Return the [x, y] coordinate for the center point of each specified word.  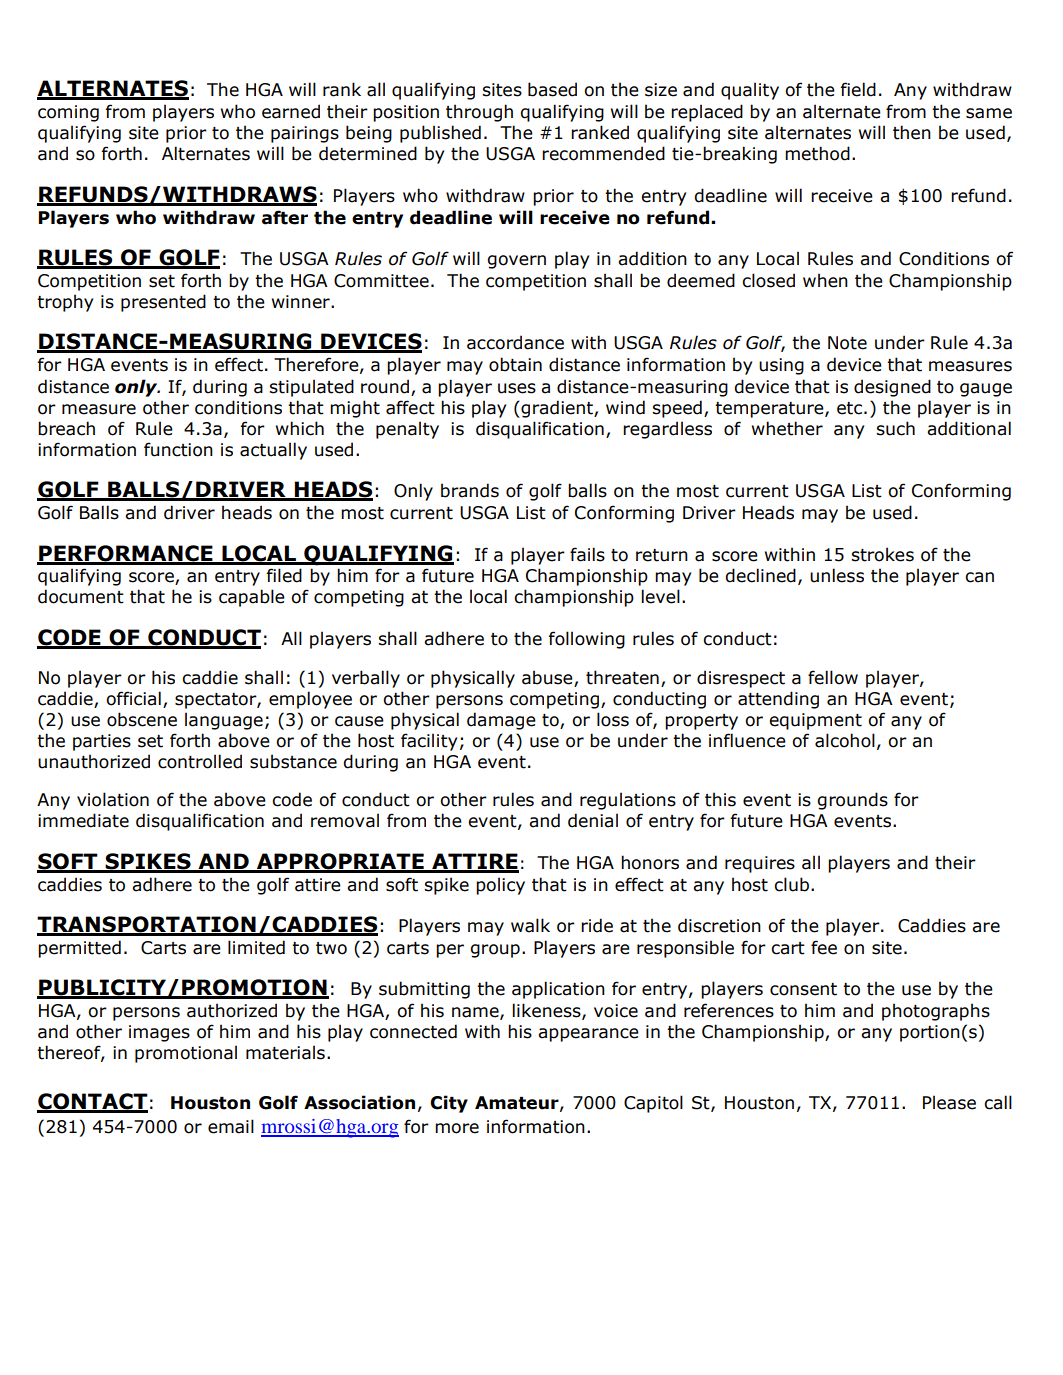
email [231, 1126]
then [912, 132]
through [479, 113]
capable [252, 598]
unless [837, 575]
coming [68, 113]
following [587, 640]
